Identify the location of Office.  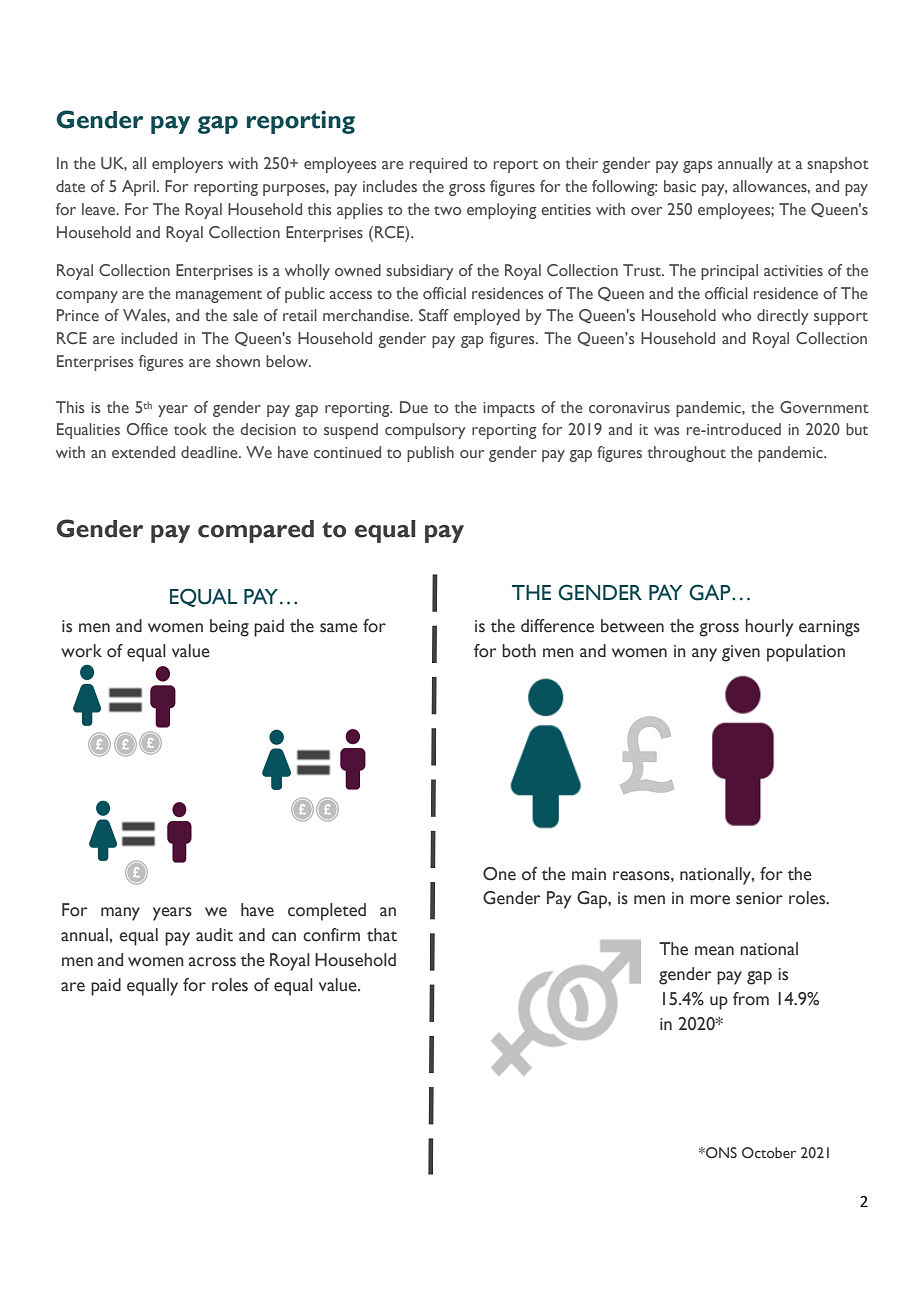
(147, 429).
